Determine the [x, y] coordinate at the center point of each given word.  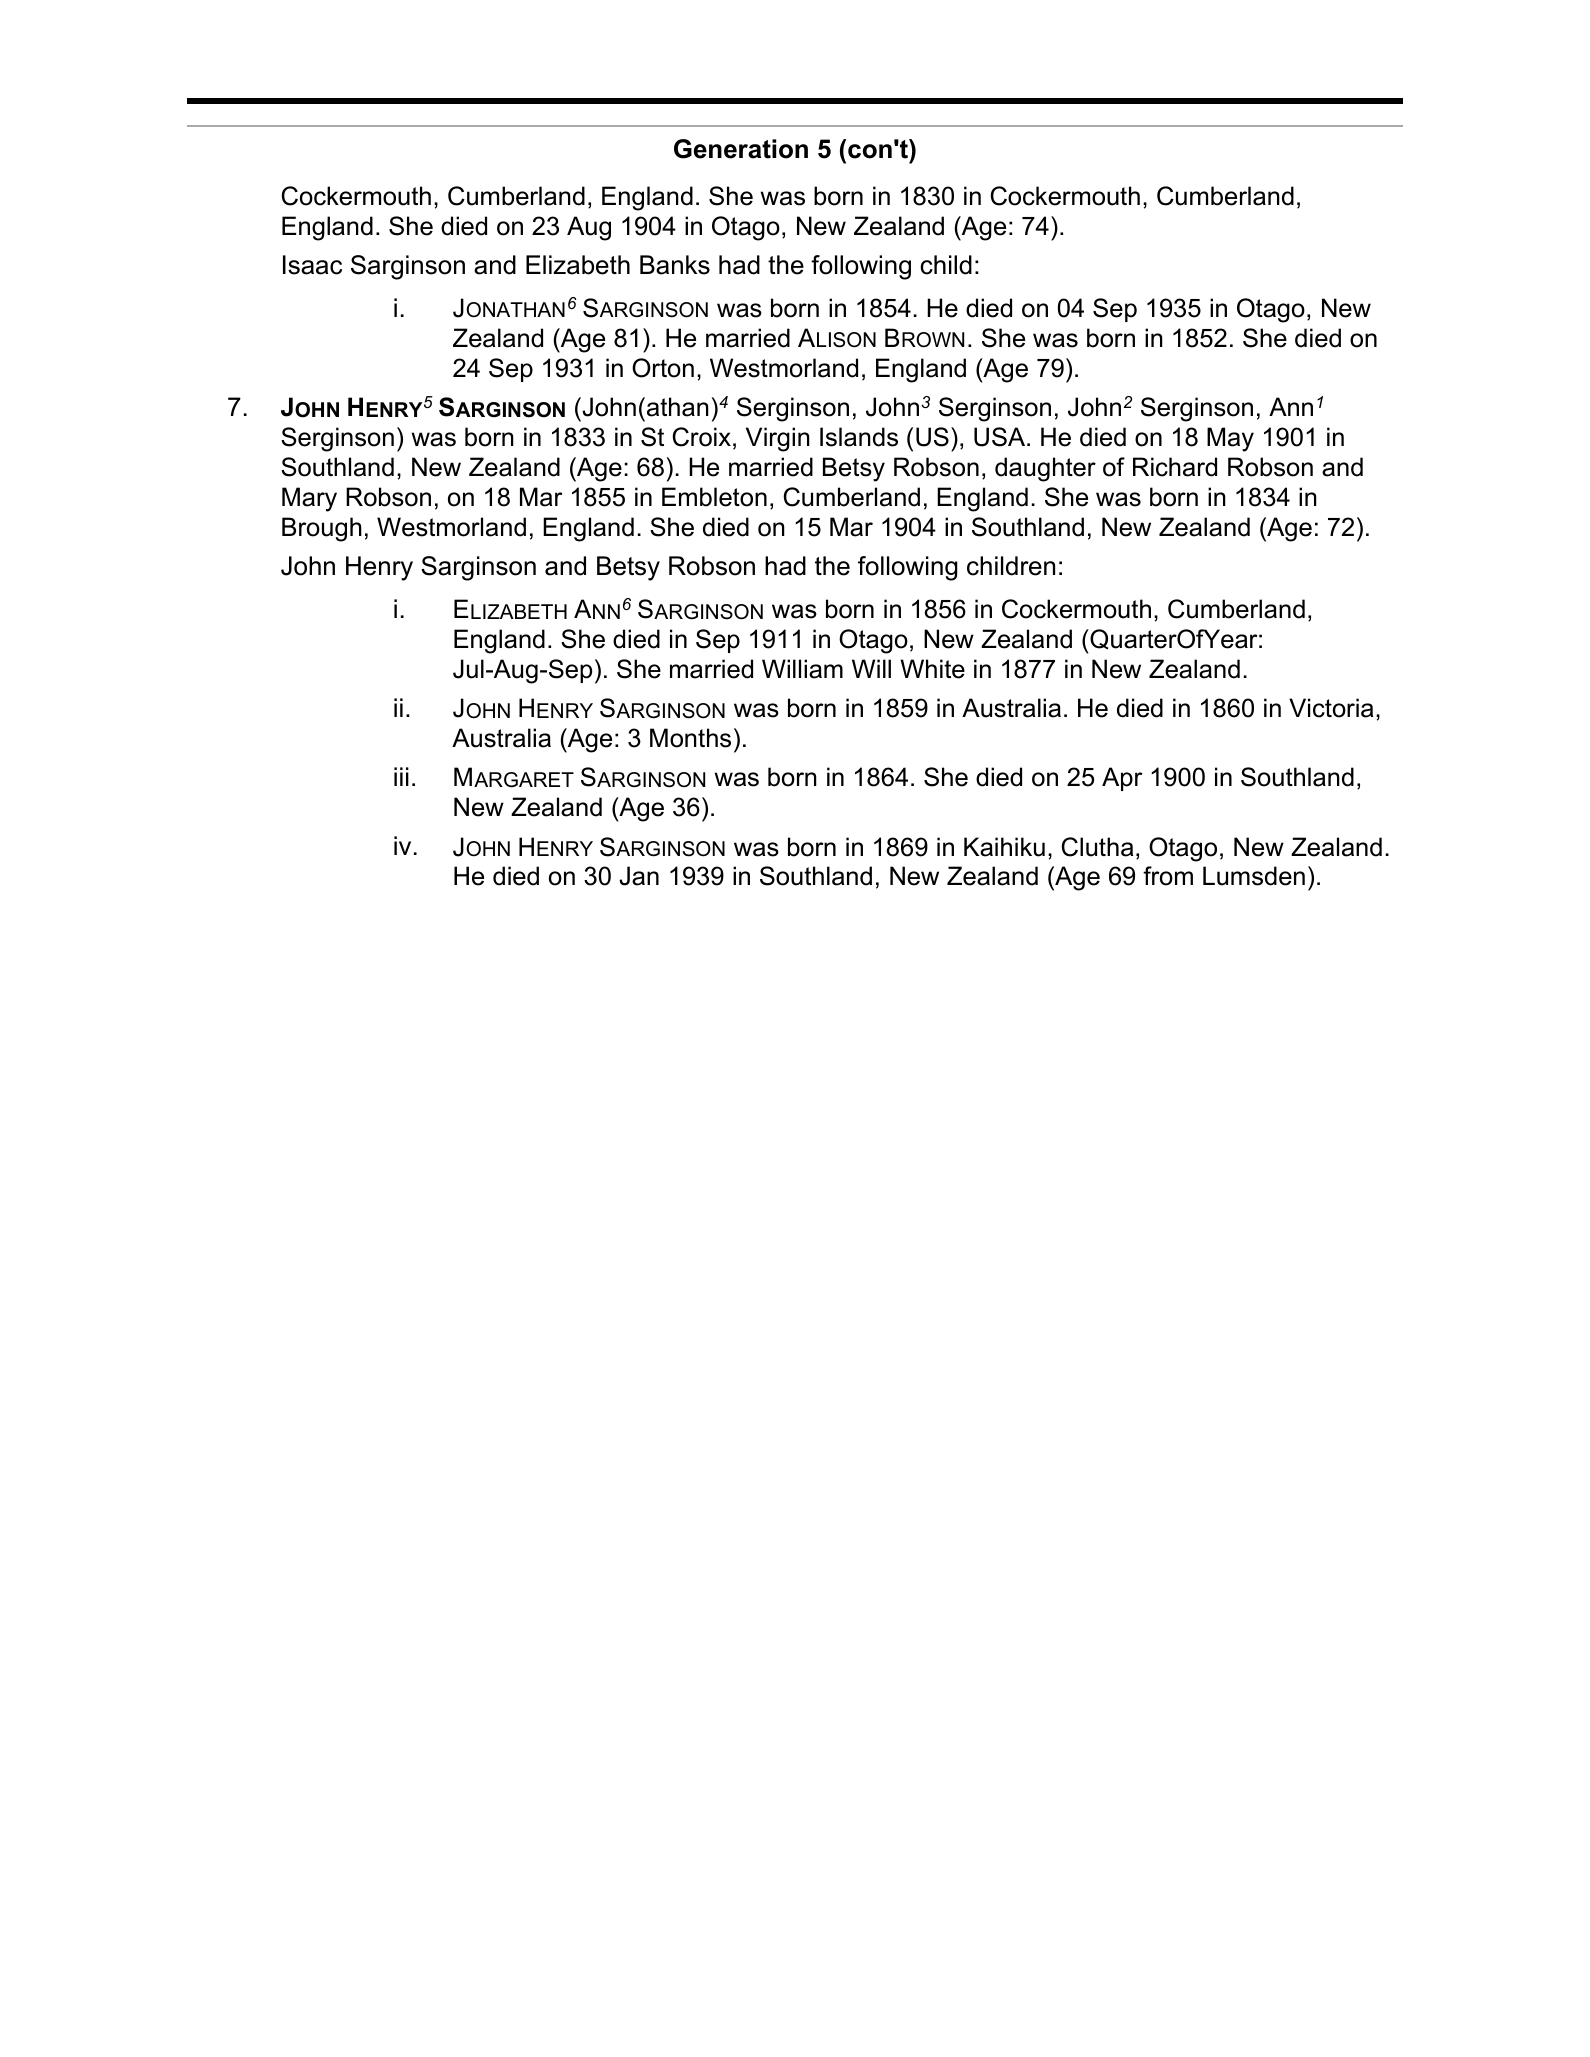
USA [1001, 437]
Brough [322, 529]
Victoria [1331, 708]
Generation [741, 149]
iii [401, 776]
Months [690, 738]
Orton [663, 368]
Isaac [312, 265]
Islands [859, 437]
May [1230, 439]
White [932, 669]
